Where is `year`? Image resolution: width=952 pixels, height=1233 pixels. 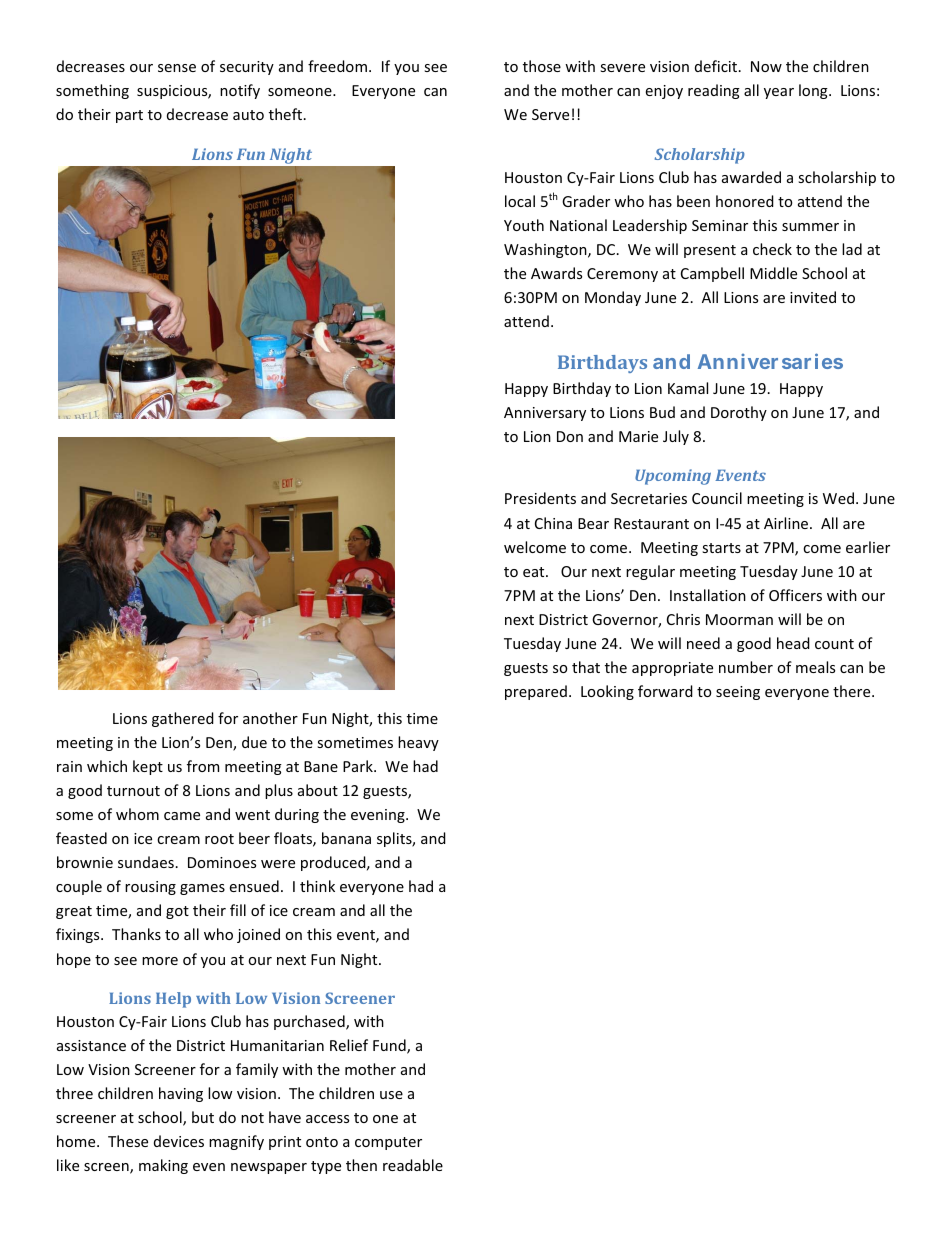
year is located at coordinates (779, 93).
